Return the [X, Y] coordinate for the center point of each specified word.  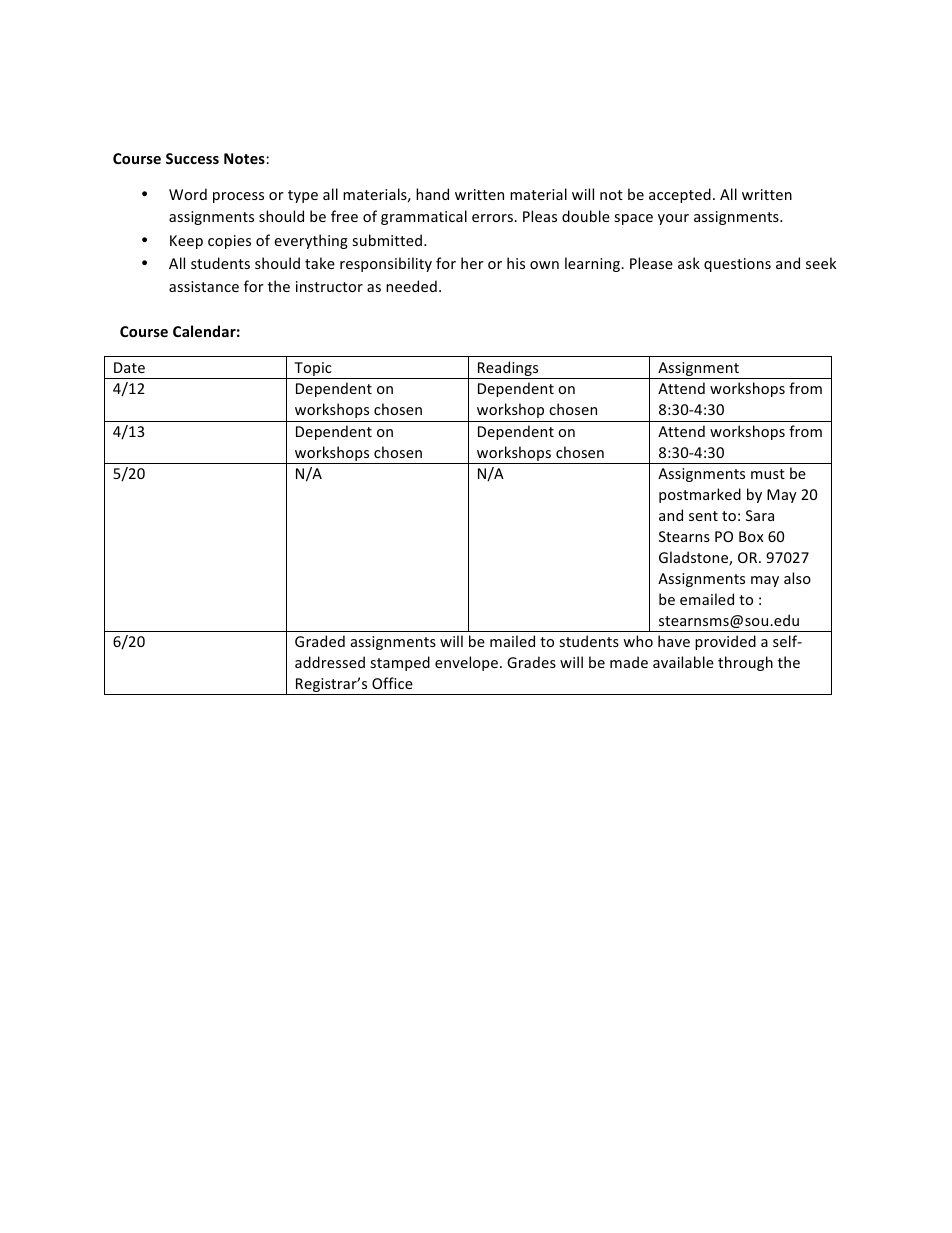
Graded [320, 641]
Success [192, 158]
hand [432, 194]
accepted [680, 195]
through [745, 663]
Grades [531, 662]
